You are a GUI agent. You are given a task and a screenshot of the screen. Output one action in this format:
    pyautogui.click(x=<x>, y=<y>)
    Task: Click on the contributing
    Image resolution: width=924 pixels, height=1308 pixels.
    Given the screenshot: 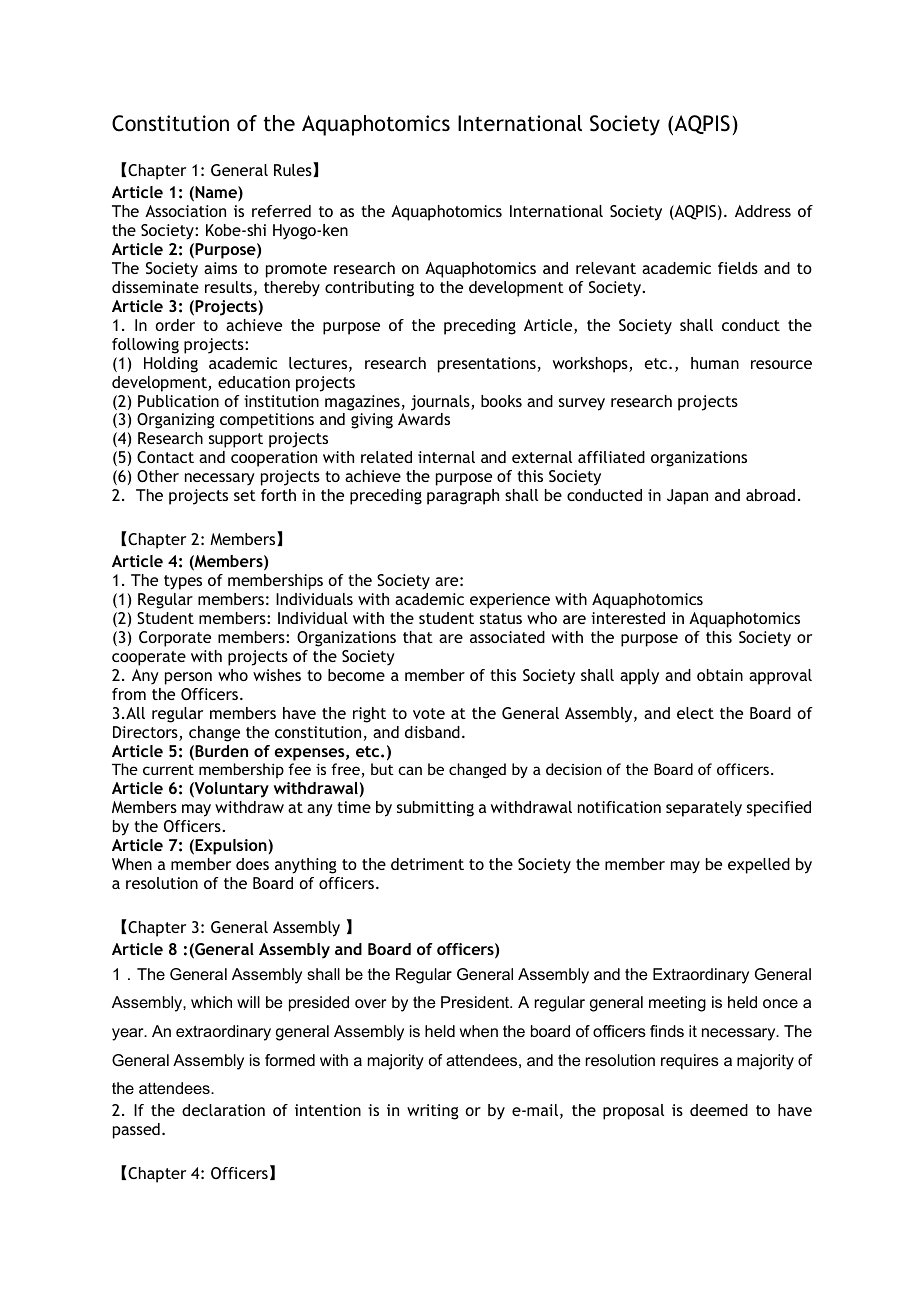 What is the action you would take?
    pyautogui.click(x=369, y=289)
